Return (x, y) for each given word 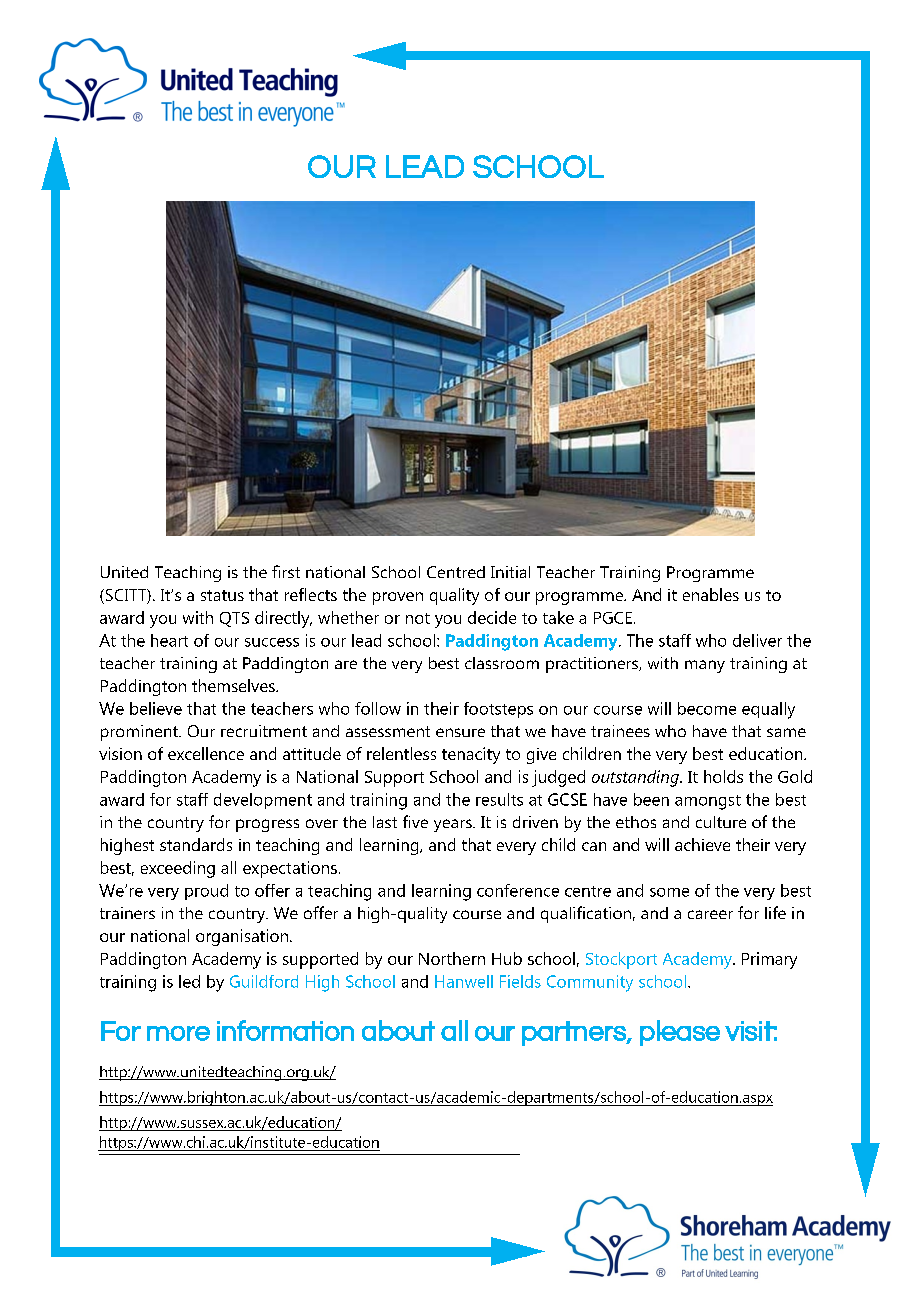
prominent (140, 733)
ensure (460, 732)
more (178, 1033)
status (222, 595)
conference (518, 890)
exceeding (178, 869)
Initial (510, 572)
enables (711, 594)
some (669, 892)
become (707, 708)
